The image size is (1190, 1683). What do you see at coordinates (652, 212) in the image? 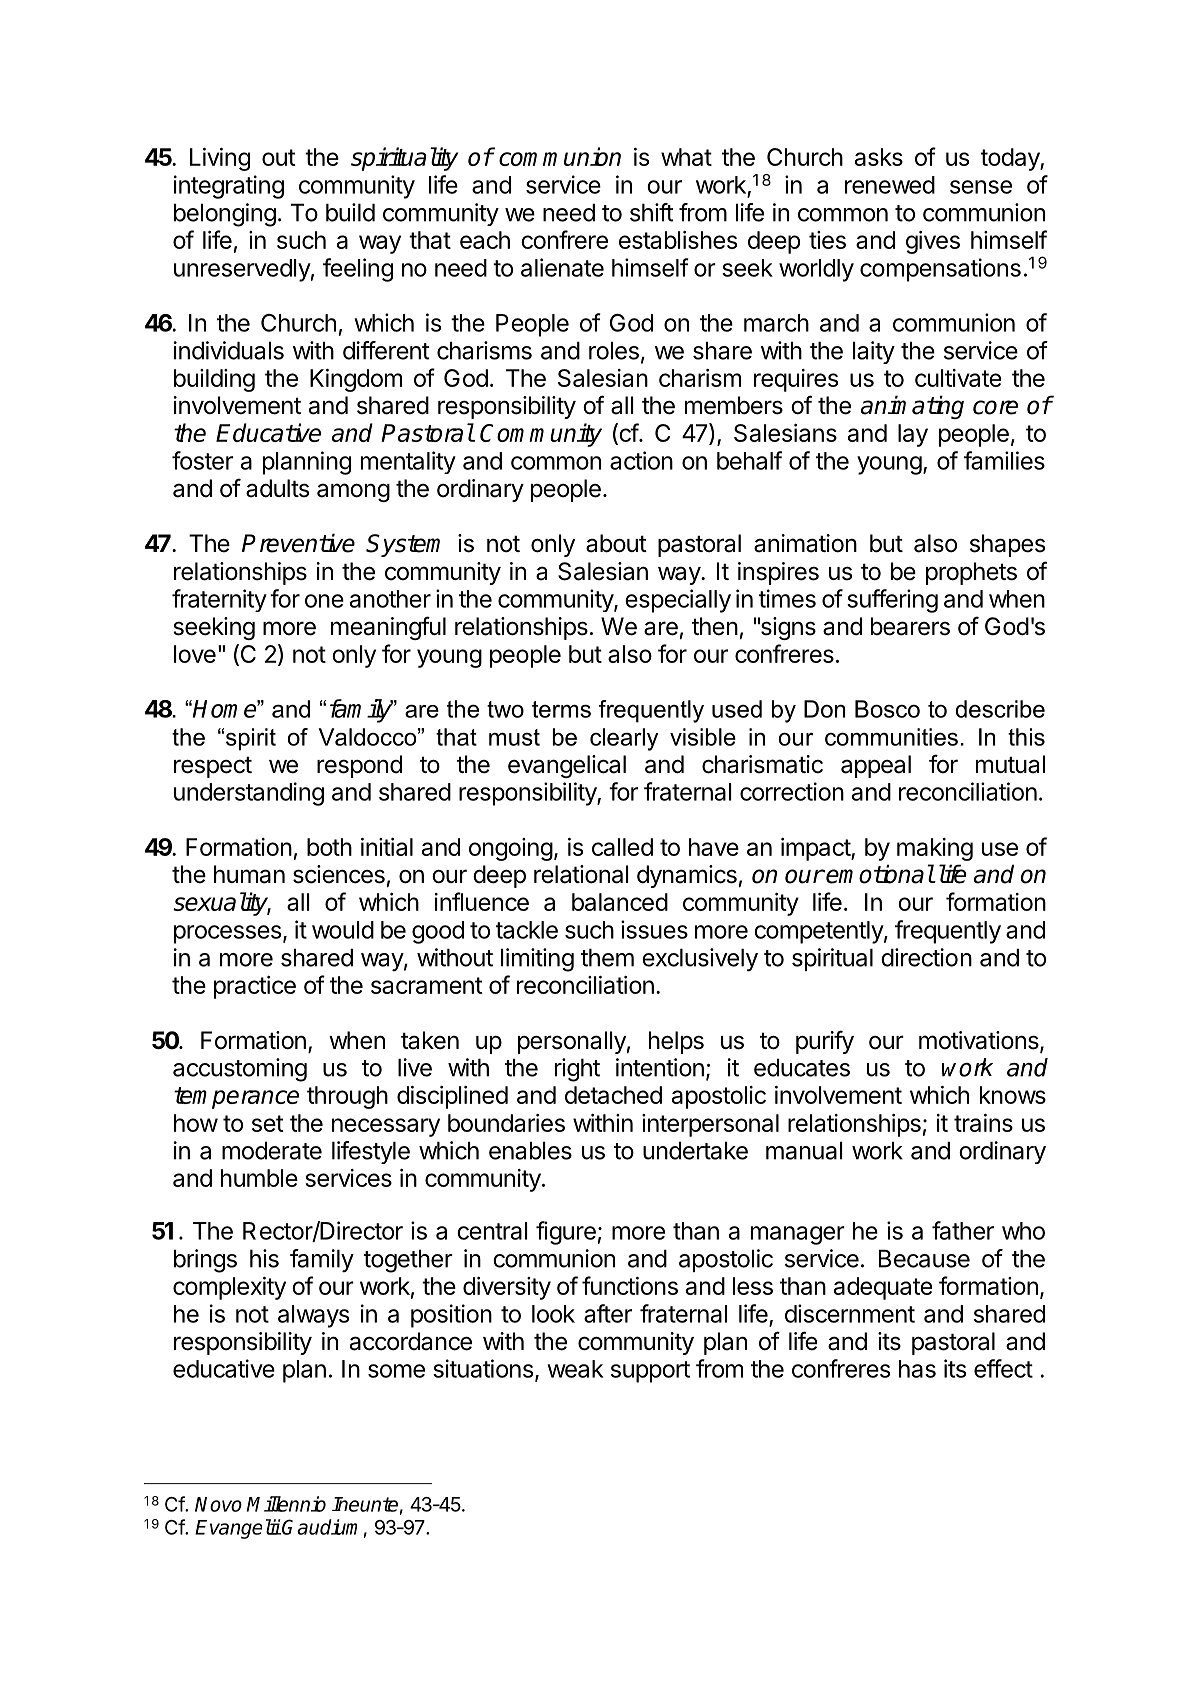
I see `shift` at bounding box center [652, 212].
